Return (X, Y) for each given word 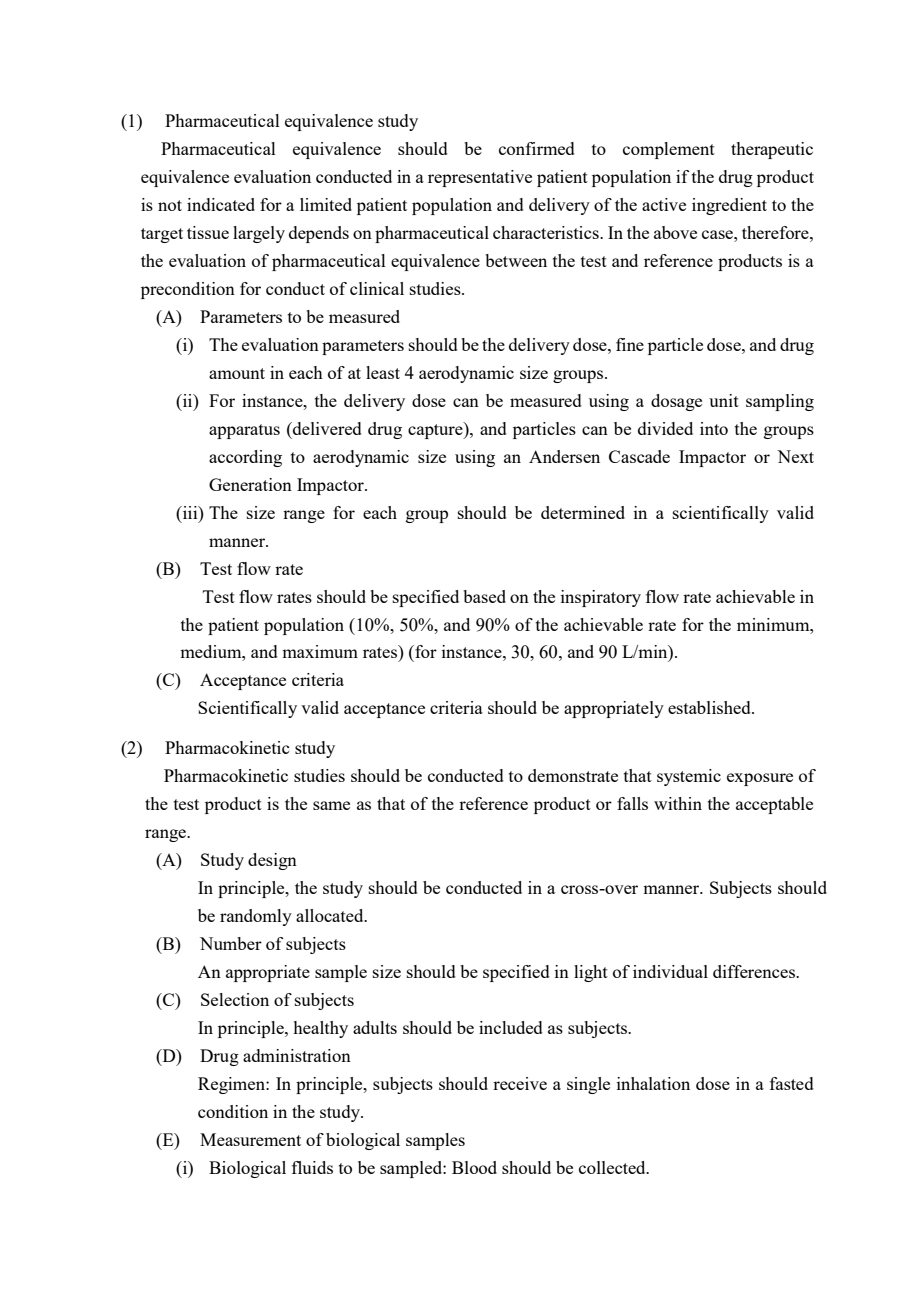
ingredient (729, 206)
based (484, 596)
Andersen (564, 456)
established (710, 707)
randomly (256, 917)
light (591, 973)
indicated (221, 204)
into (714, 428)
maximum (320, 651)
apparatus (244, 431)
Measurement (250, 1139)
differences (755, 971)
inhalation (653, 1083)
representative (480, 178)
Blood (474, 1167)
